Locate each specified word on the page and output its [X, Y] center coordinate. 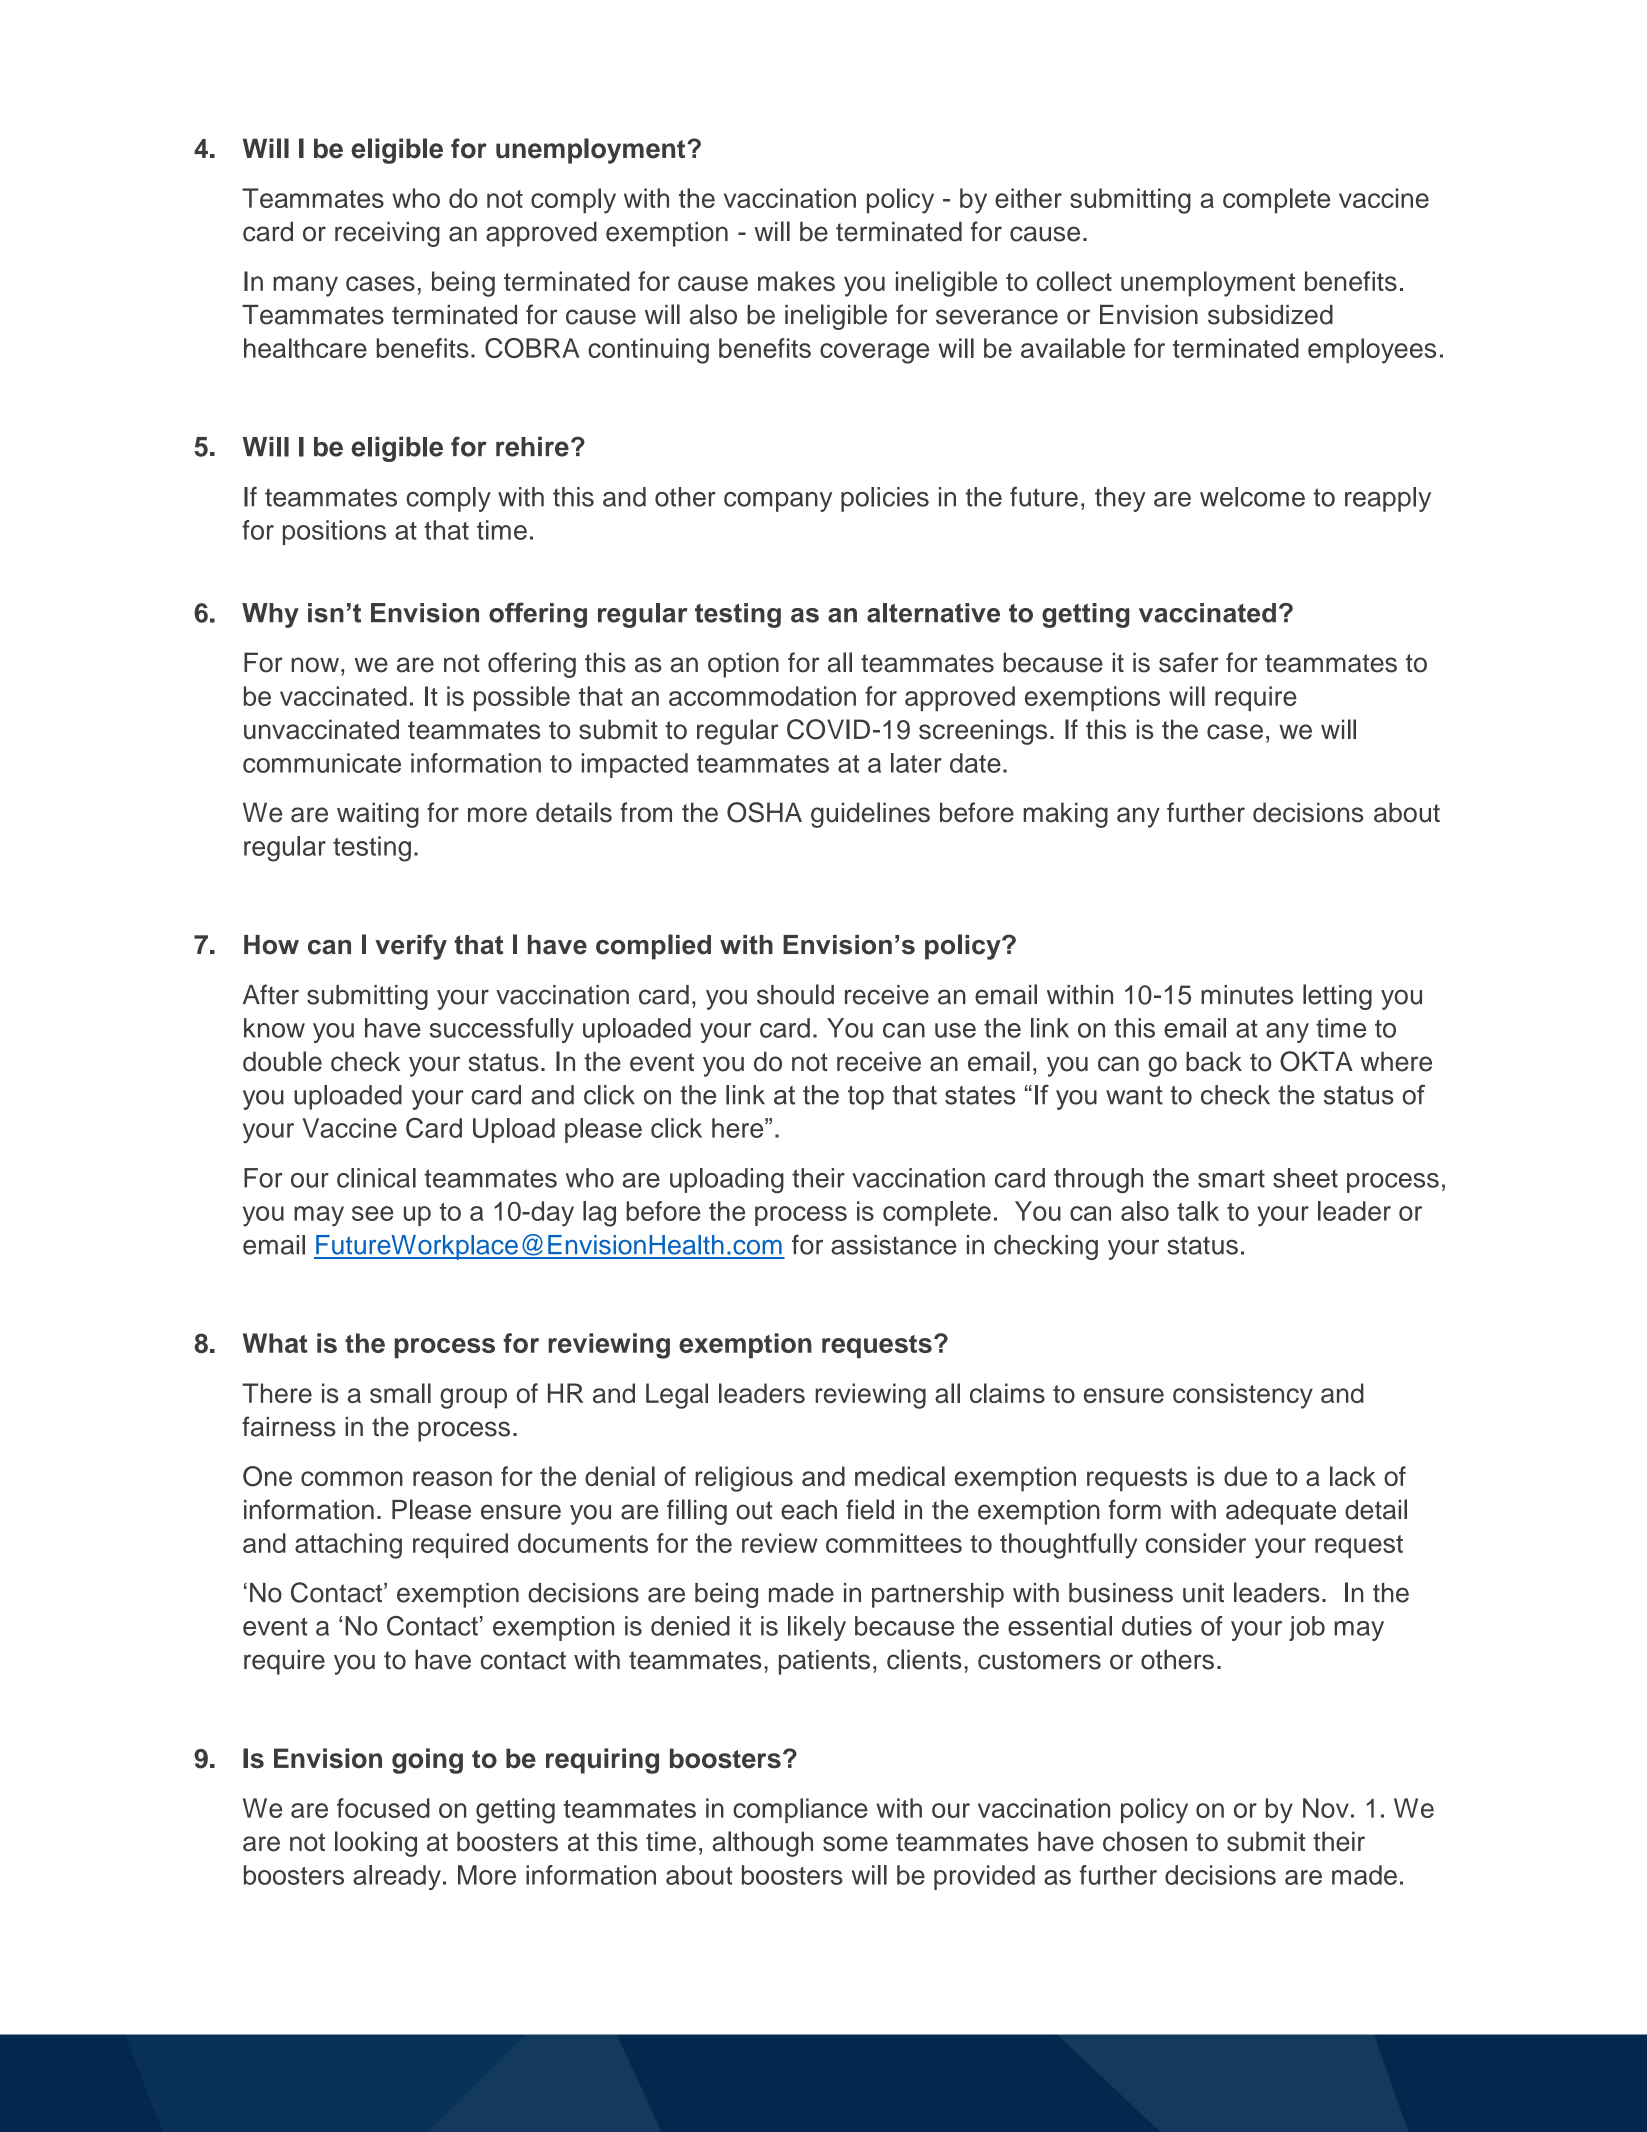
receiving [387, 234]
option [743, 665]
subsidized [1270, 315]
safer [1189, 662]
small [400, 1393]
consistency [1243, 1396]
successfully [502, 1030]
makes [796, 281]
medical [900, 1476]
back [1214, 1061]
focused [383, 1808]
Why [270, 615]
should [795, 994]
